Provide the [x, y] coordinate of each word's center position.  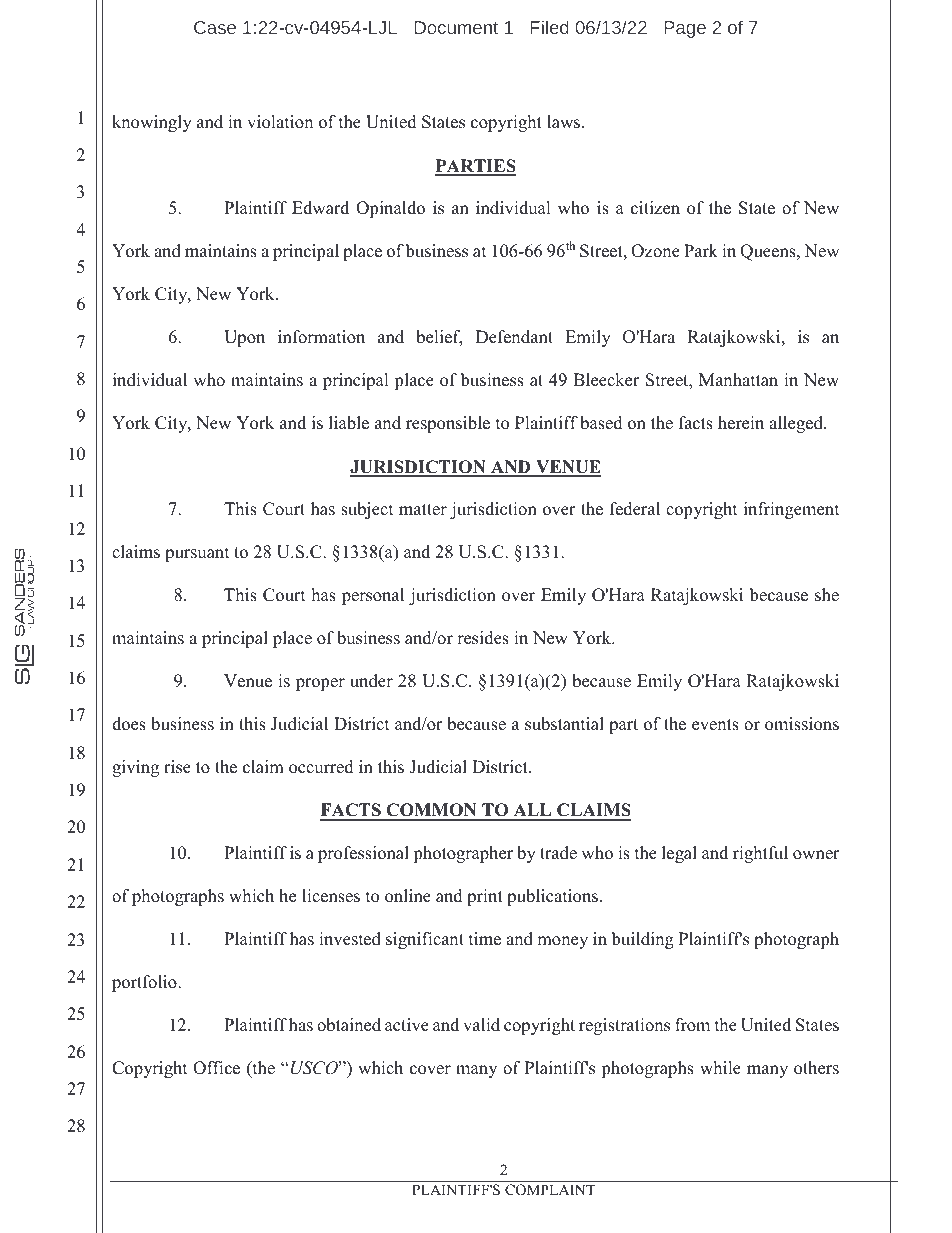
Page [685, 29]
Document [456, 27]
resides [483, 638]
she [827, 595]
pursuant [197, 554]
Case [215, 27]
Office [216, 1068]
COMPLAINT [550, 1190]
